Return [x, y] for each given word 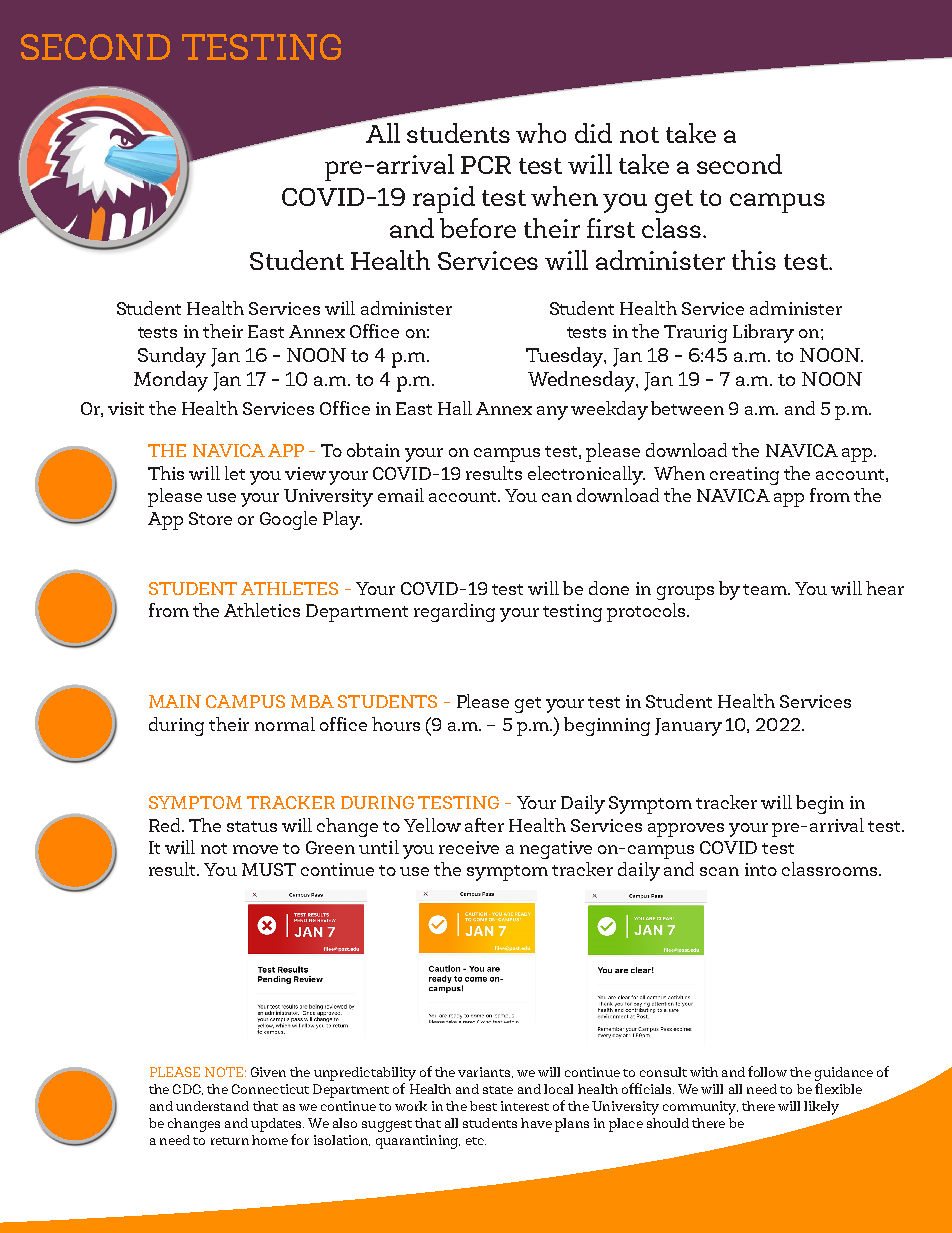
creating [744, 476]
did [593, 133]
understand [212, 1106]
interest [525, 1106]
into [761, 869]
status [252, 826]
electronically [586, 475]
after [484, 825]
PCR [486, 165]
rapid [444, 199]
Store [210, 518]
